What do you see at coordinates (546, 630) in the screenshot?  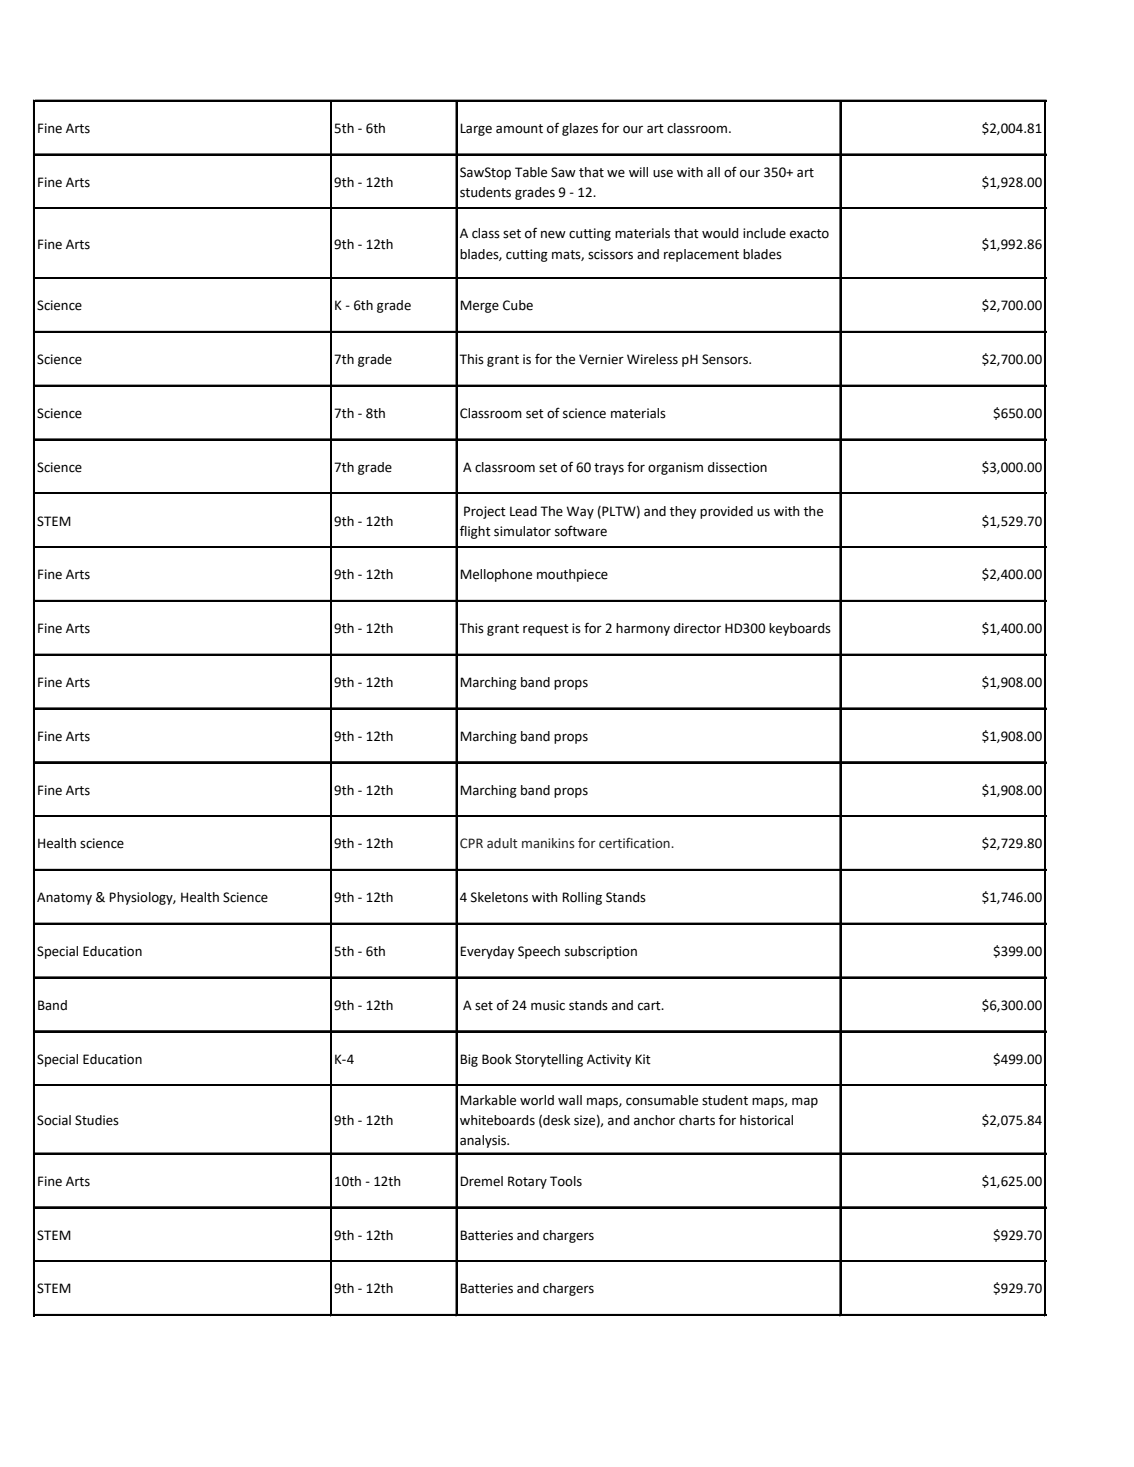 I see `request` at bounding box center [546, 630].
